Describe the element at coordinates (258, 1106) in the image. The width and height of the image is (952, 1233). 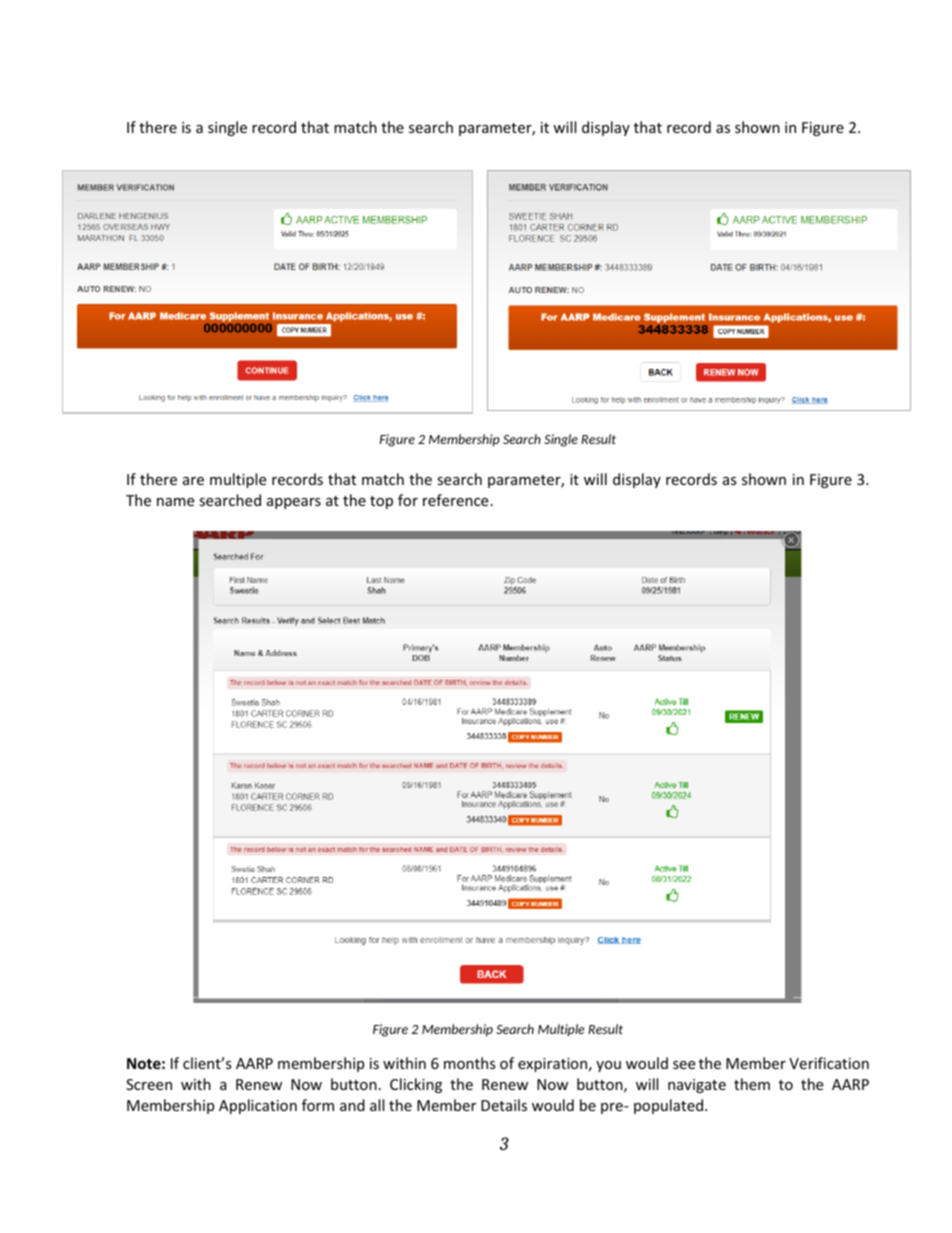
I see `Application` at that location.
